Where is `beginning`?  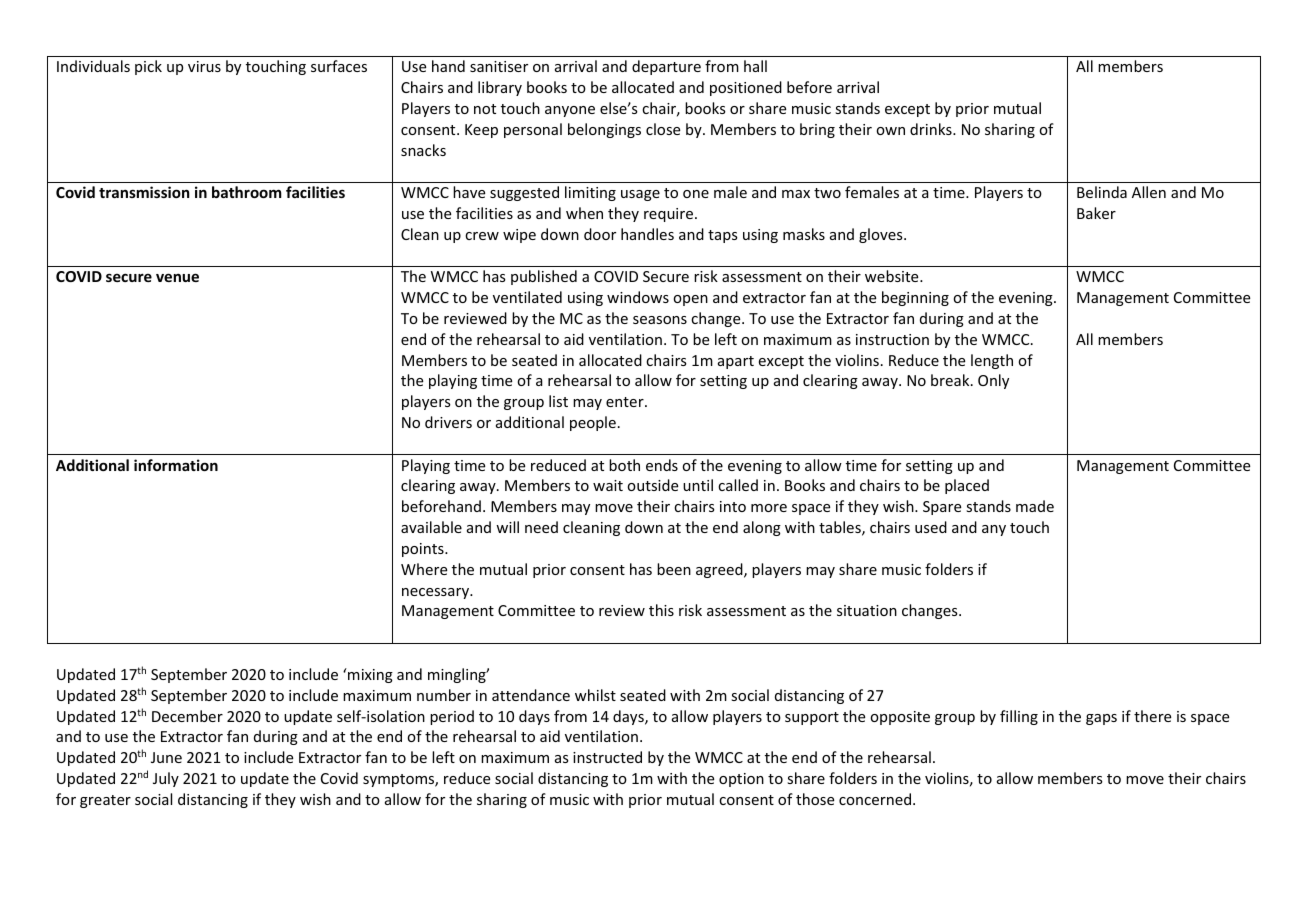 beginning is located at coordinates (915, 298).
